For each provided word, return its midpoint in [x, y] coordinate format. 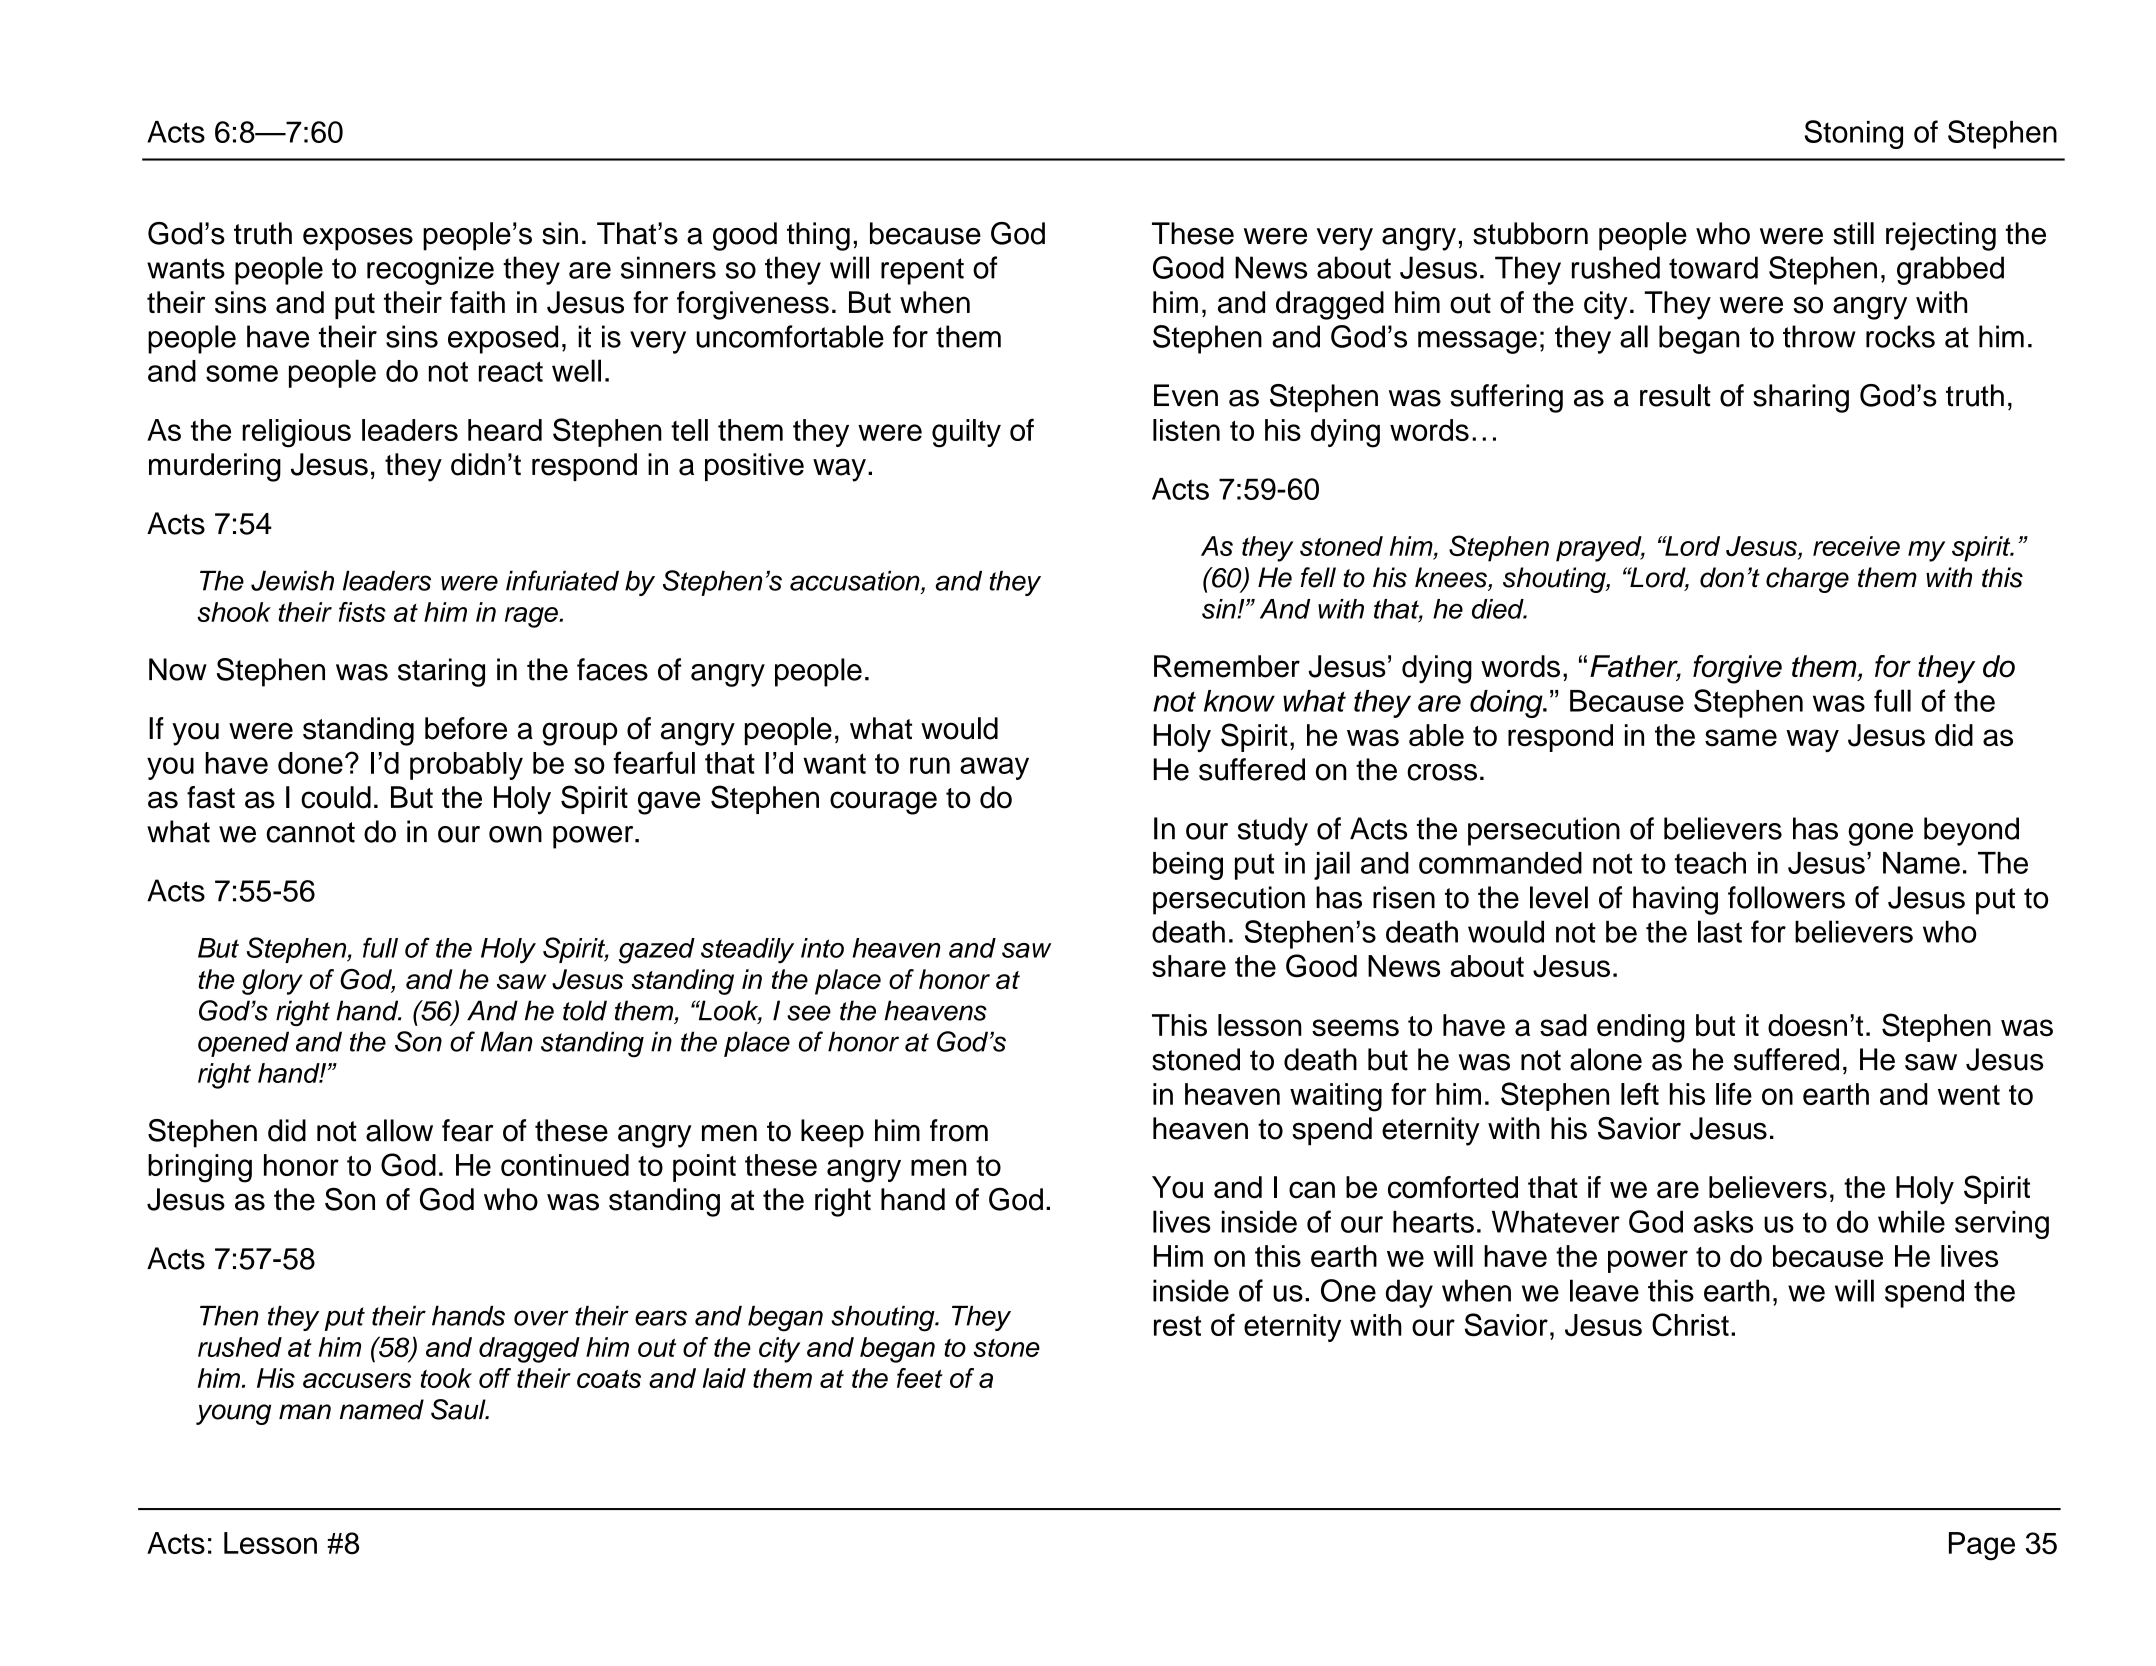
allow [399, 1130]
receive [1856, 546]
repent [922, 271]
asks [1723, 1222]
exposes [358, 239]
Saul [459, 1409]
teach [1710, 863]
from [959, 1130]
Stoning [1854, 134]
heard [505, 430]
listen [1186, 430]
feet [920, 1378]
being [1188, 866]
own [515, 834]
